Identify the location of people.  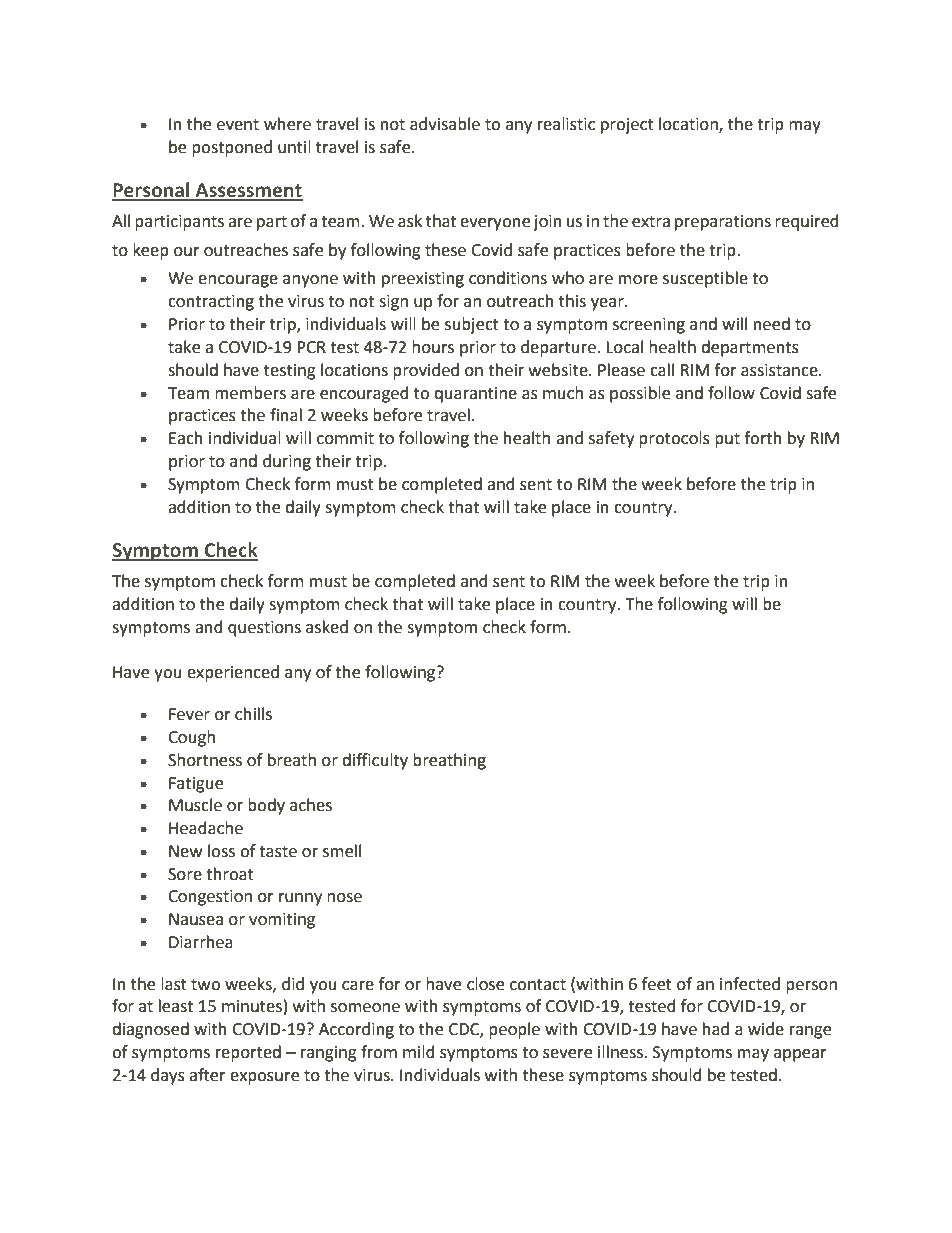
(514, 1030).
